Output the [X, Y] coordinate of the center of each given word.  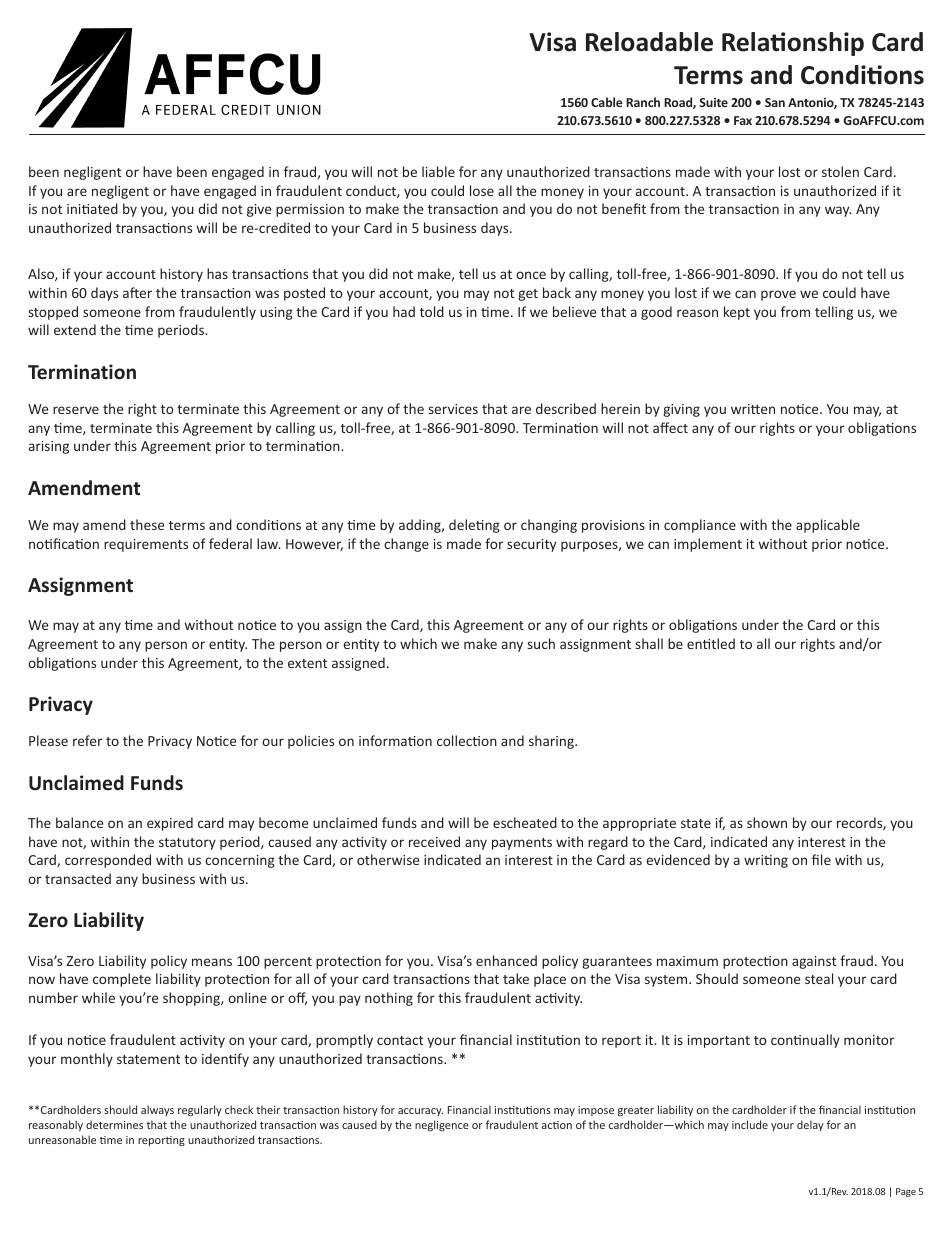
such [541, 643]
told [432, 311]
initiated [92, 208]
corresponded [108, 861]
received [434, 841]
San [775, 102]
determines [114, 1124]
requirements [146, 545]
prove [778, 295]
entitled [711, 643]
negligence [442, 1125]
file [821, 859]
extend [75, 329]
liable [438, 171]
